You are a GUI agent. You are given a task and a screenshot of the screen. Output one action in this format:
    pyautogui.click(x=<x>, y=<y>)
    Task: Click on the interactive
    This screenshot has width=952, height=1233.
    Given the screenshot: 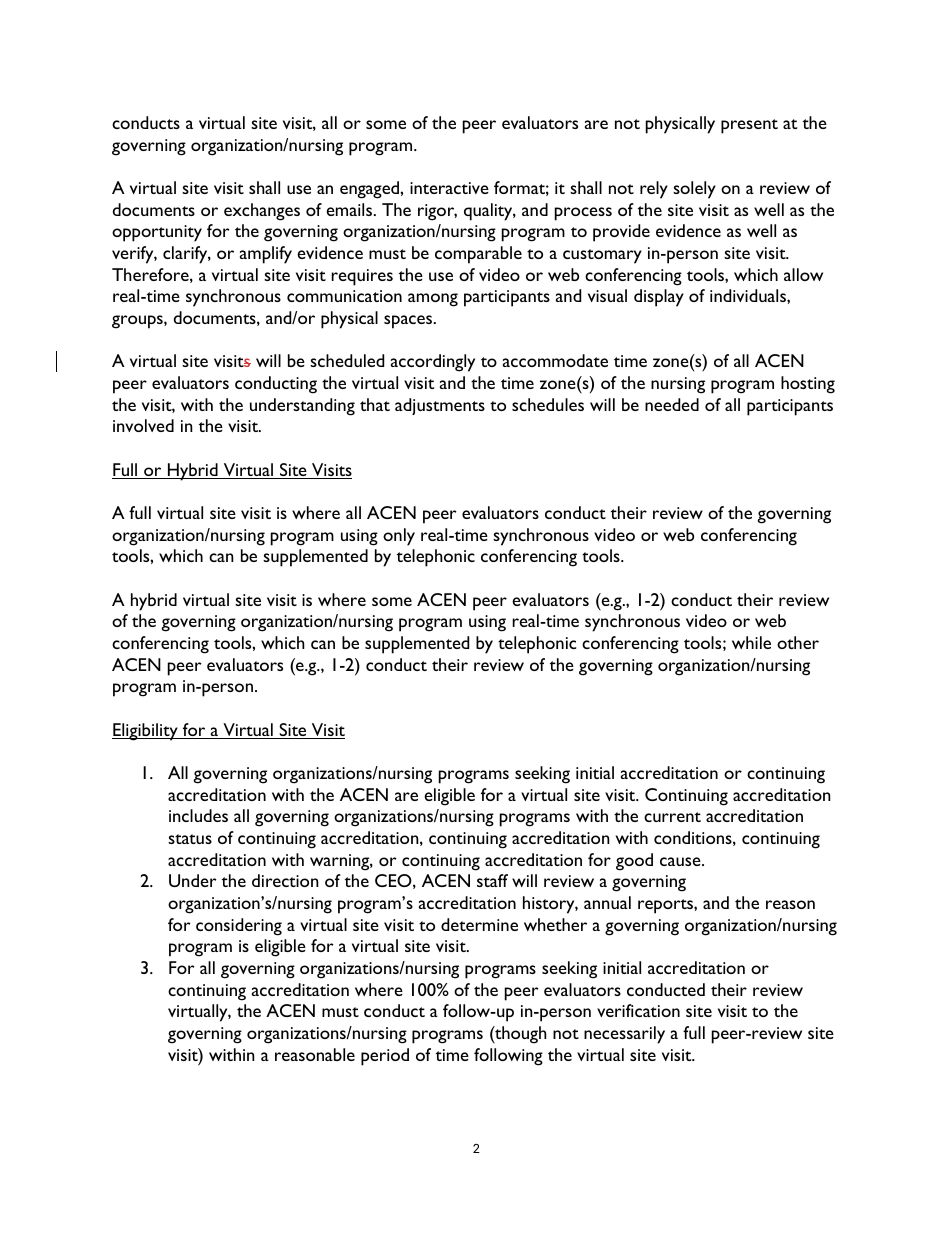 What is the action you would take?
    pyautogui.click(x=449, y=188)
